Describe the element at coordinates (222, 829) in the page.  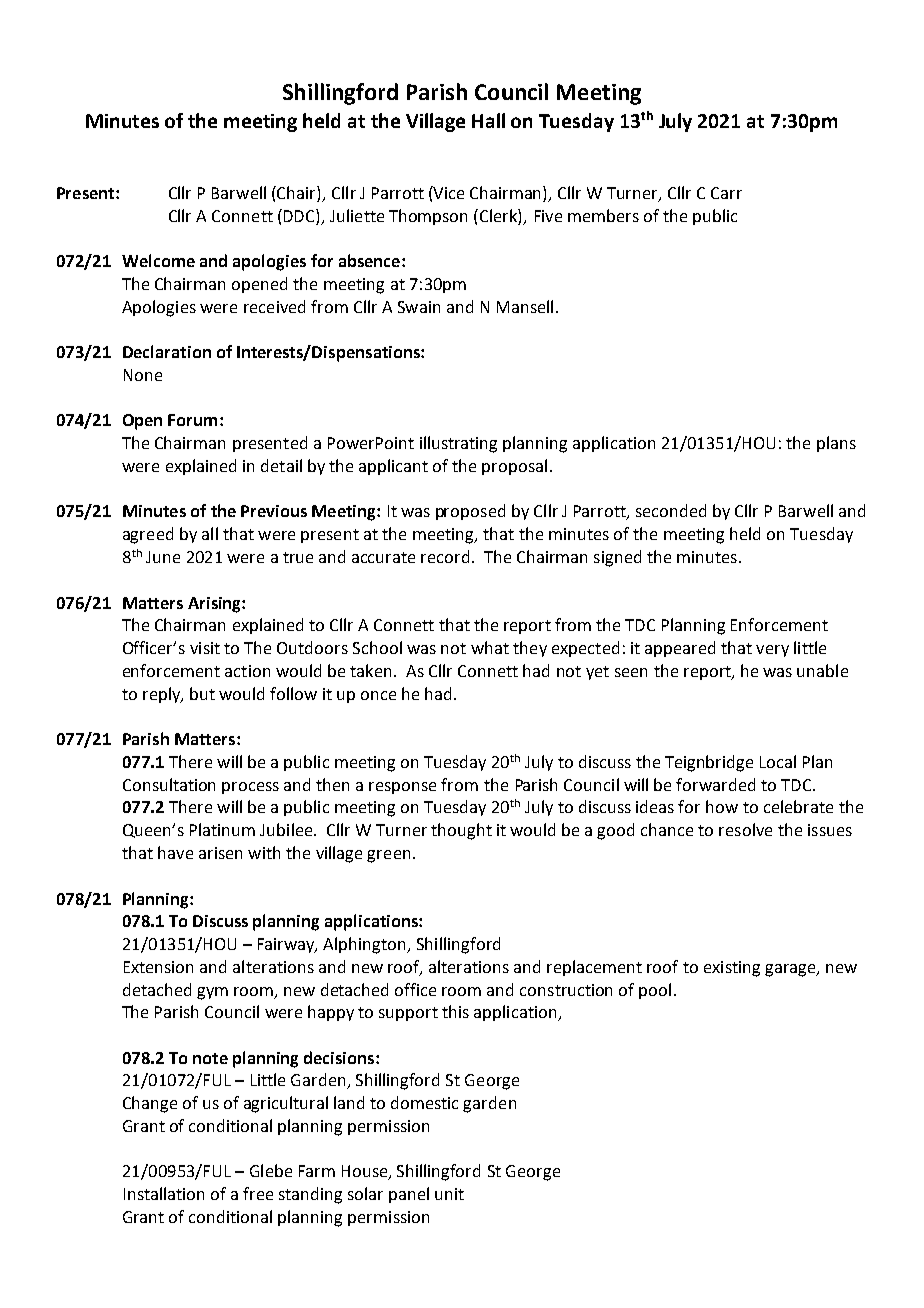
I see `Platinum` at that location.
